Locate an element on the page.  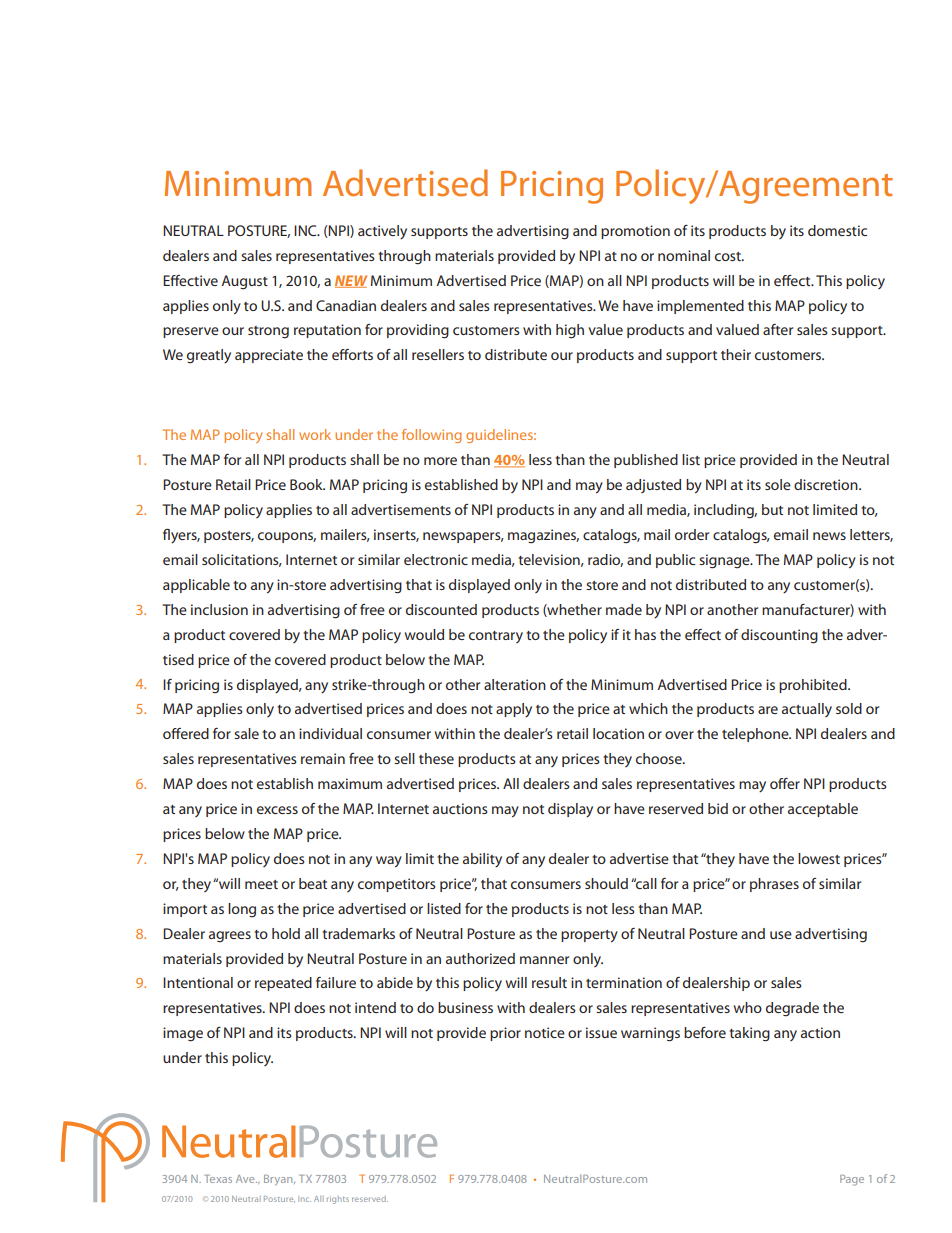
August is located at coordinates (244, 282).
